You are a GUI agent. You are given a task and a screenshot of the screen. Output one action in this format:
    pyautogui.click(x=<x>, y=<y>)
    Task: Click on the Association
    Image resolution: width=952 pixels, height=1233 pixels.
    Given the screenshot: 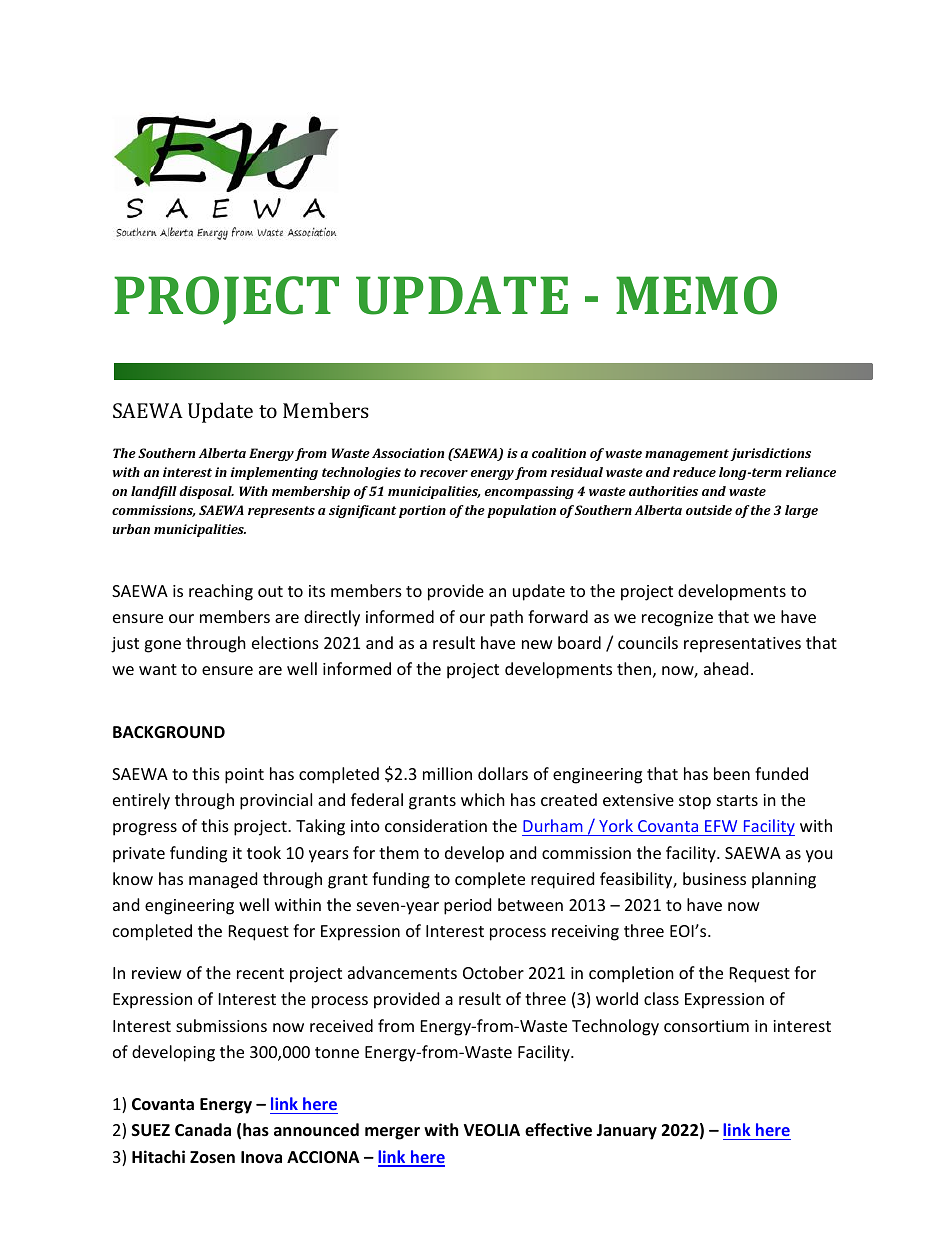 What is the action you would take?
    pyautogui.click(x=408, y=453)
